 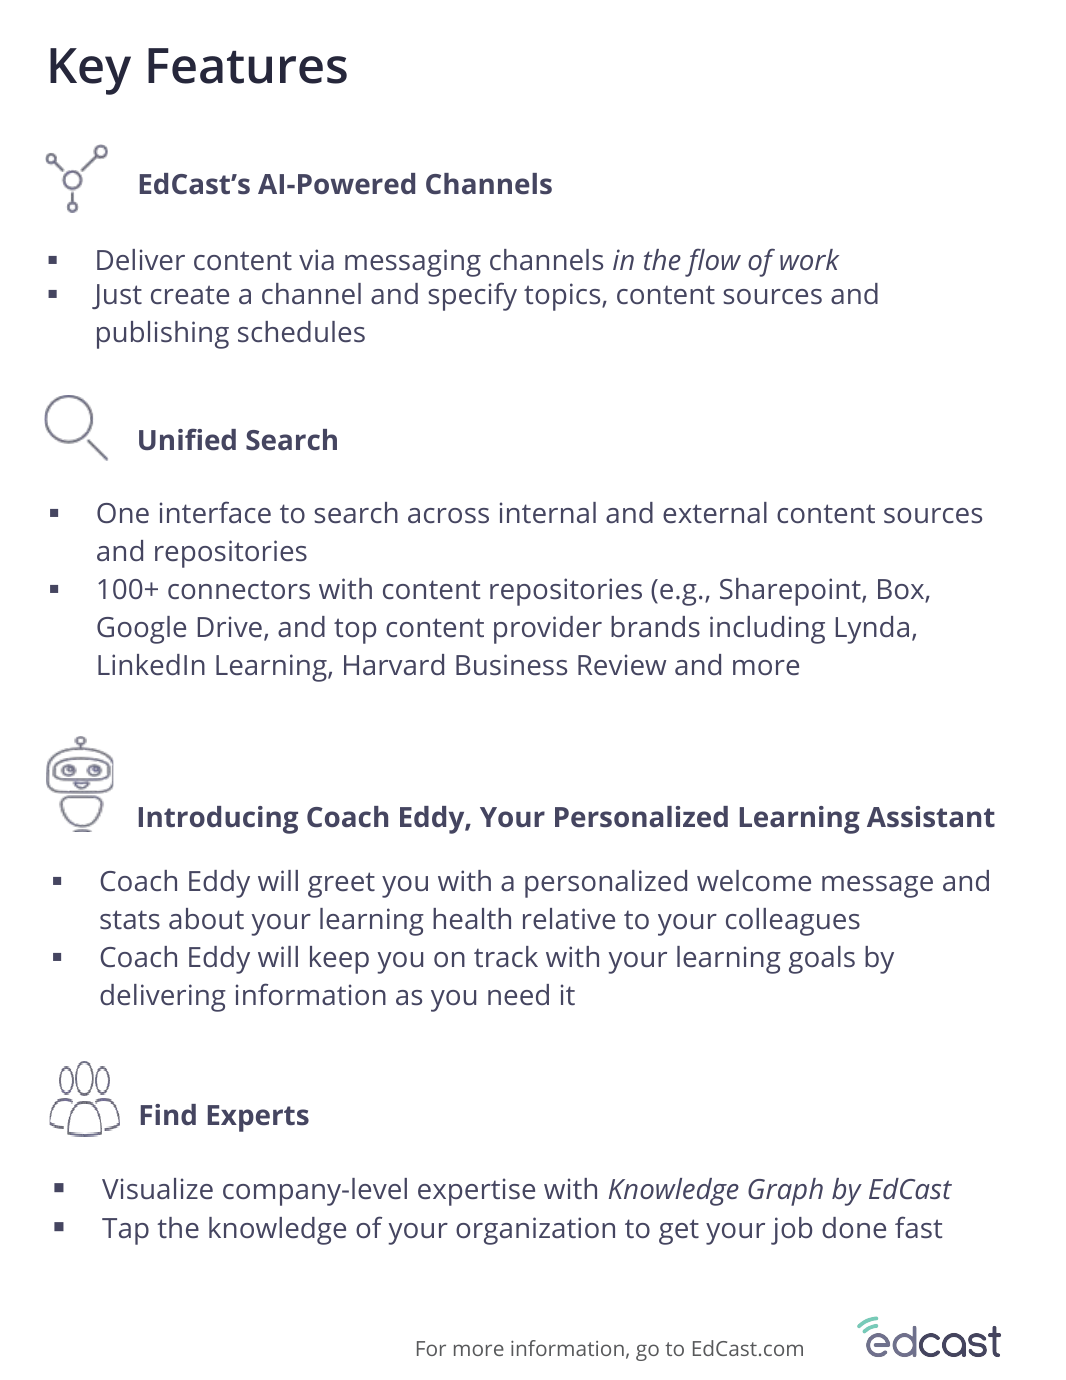 I want to click on work, so click(x=809, y=259).
